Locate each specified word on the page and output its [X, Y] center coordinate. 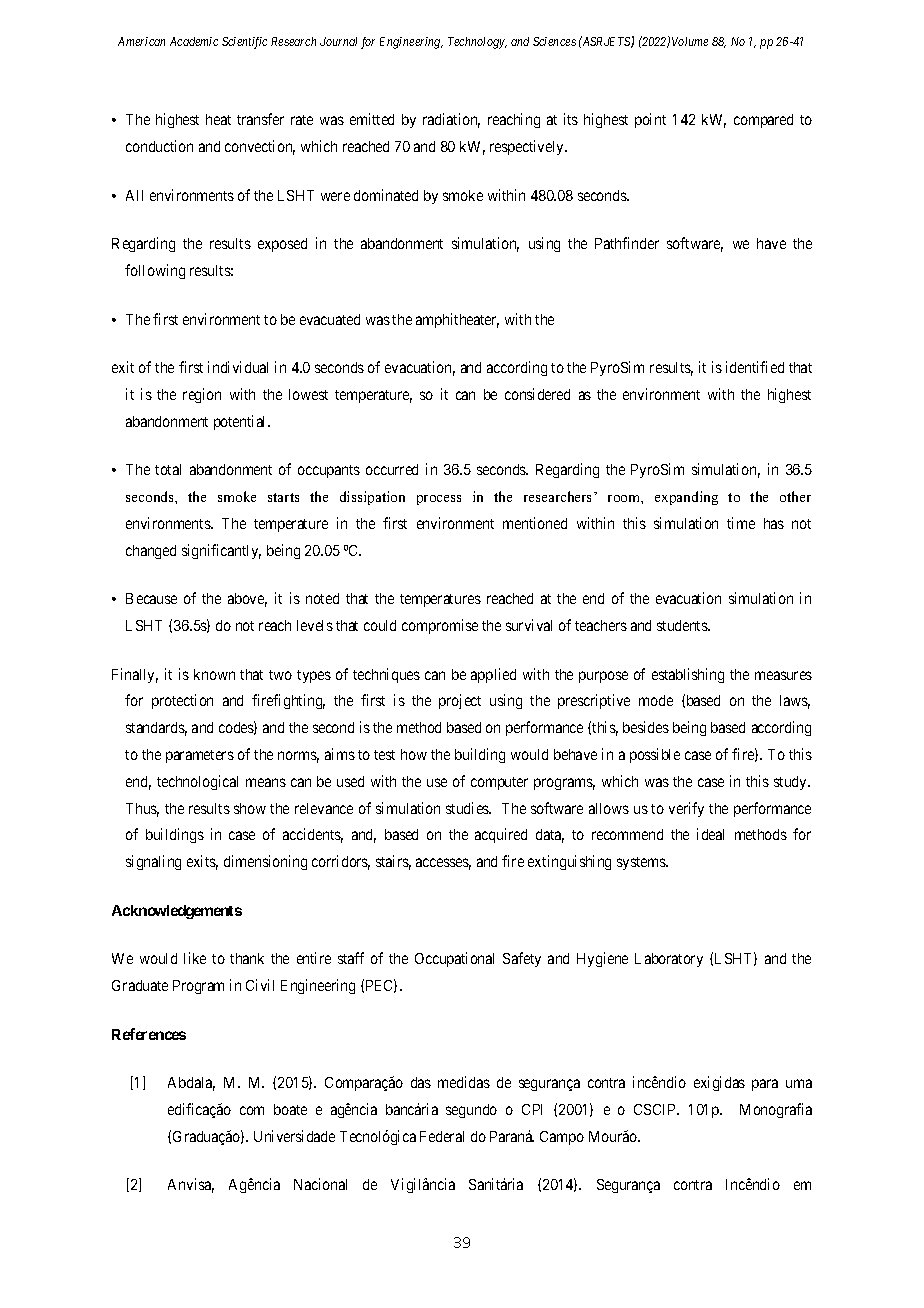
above [247, 600]
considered [537, 394]
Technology [477, 43]
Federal [442, 1136]
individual [238, 367]
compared [763, 121]
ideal [710, 834]
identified [755, 367]
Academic [194, 41]
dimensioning [265, 862]
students [683, 625]
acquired [501, 835]
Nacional [320, 1184]
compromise [440, 626]
